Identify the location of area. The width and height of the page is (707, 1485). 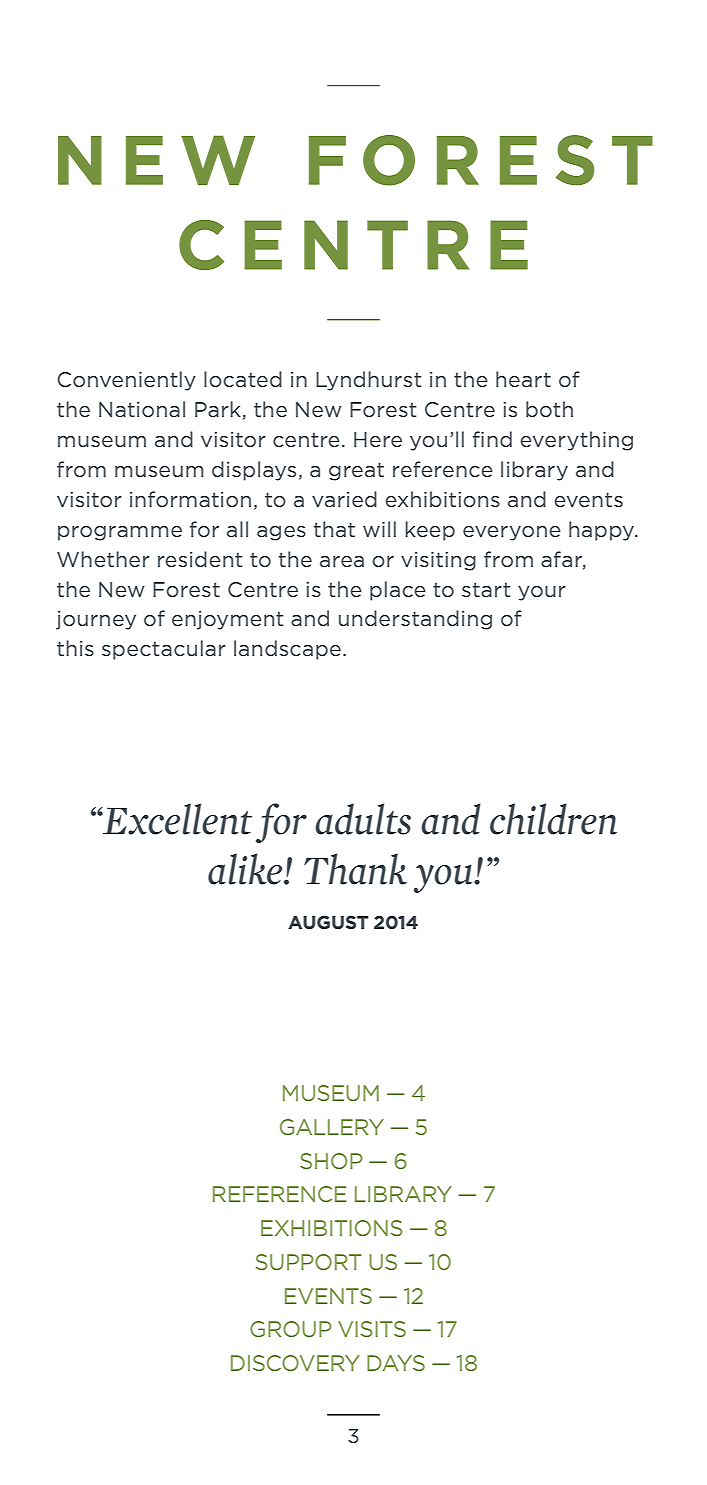
(342, 561).
